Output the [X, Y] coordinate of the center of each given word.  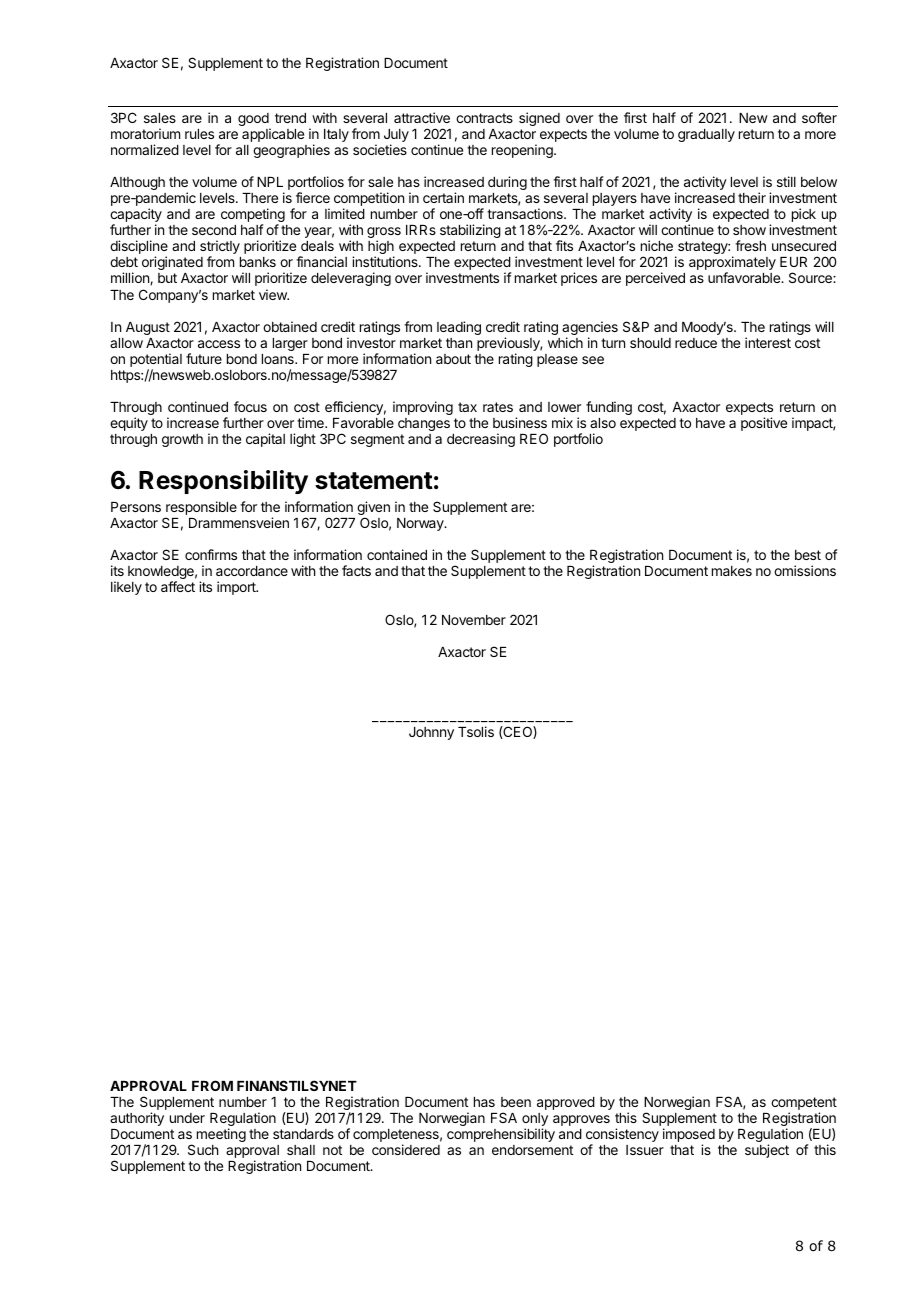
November [474, 620]
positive [764, 424]
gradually [706, 135]
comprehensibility [501, 1135]
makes [732, 571]
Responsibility [223, 482]
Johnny [431, 733]
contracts [484, 118]
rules [199, 134]
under [187, 1118]
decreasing [481, 440]
